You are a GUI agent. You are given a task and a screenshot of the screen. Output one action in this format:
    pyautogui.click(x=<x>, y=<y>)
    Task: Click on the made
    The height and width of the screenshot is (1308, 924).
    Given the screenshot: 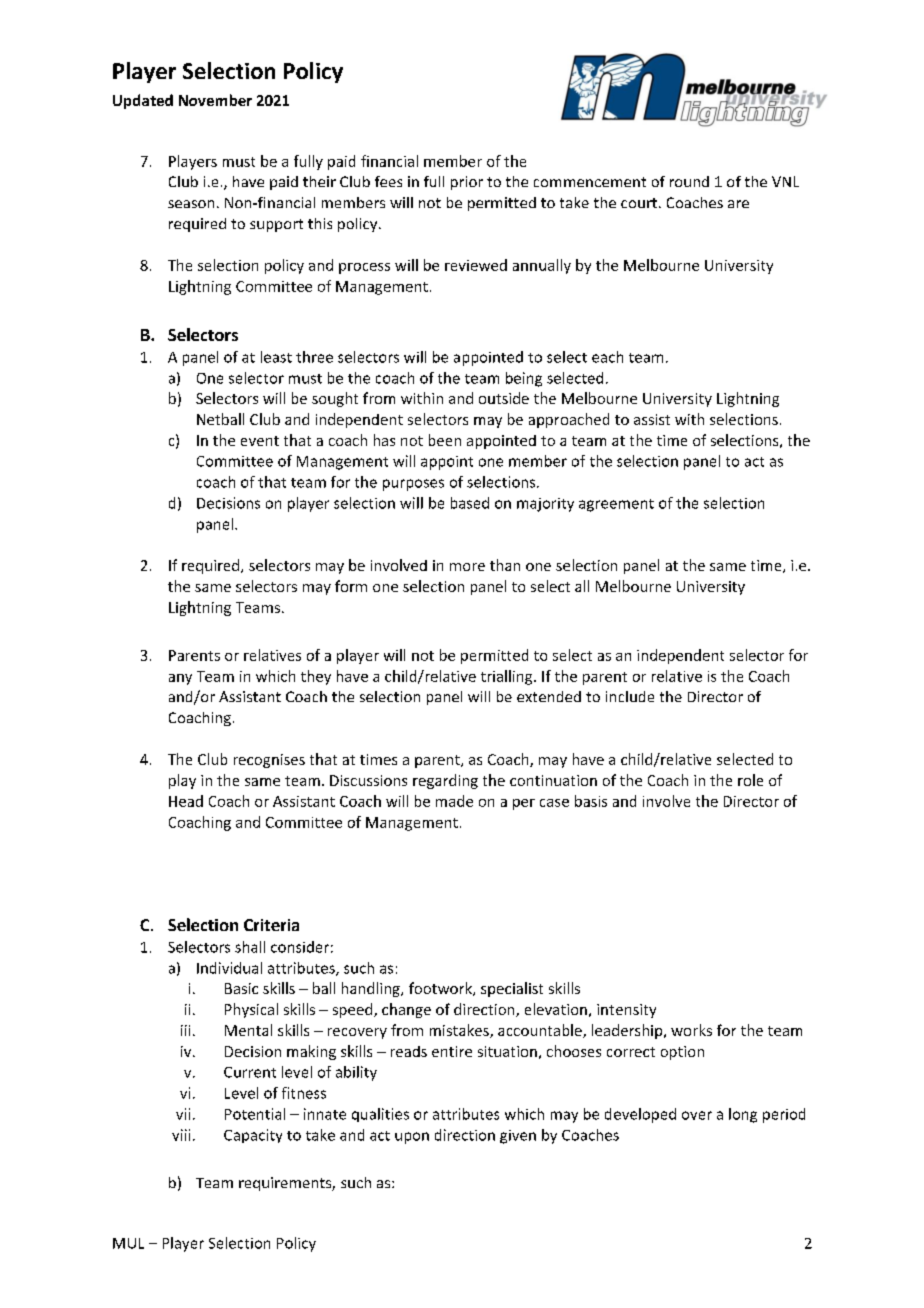 What is the action you would take?
    pyautogui.click(x=454, y=801)
